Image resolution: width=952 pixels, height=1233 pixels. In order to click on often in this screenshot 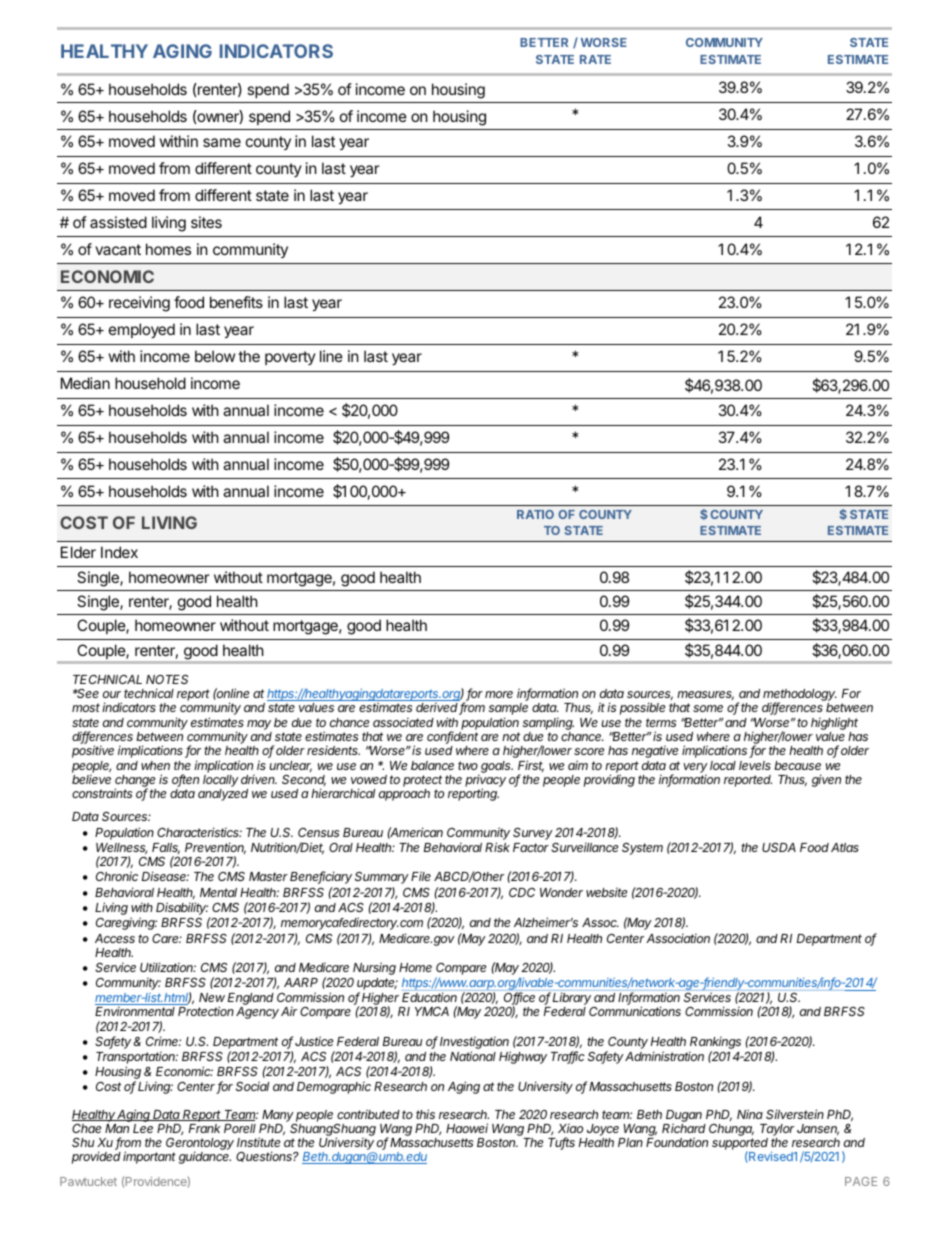, I will do `click(185, 780)`.
